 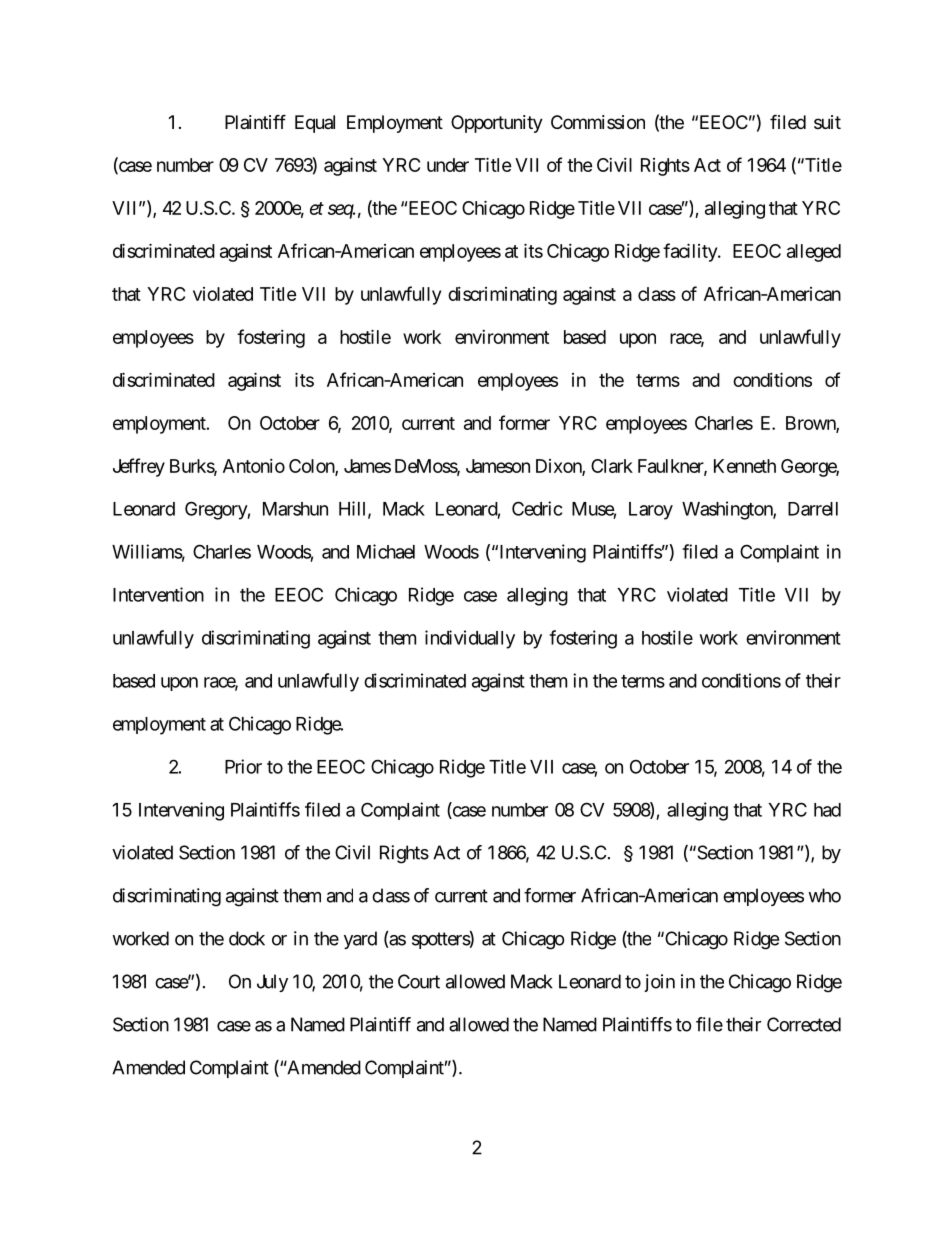 I want to click on Equal, so click(x=315, y=124).
